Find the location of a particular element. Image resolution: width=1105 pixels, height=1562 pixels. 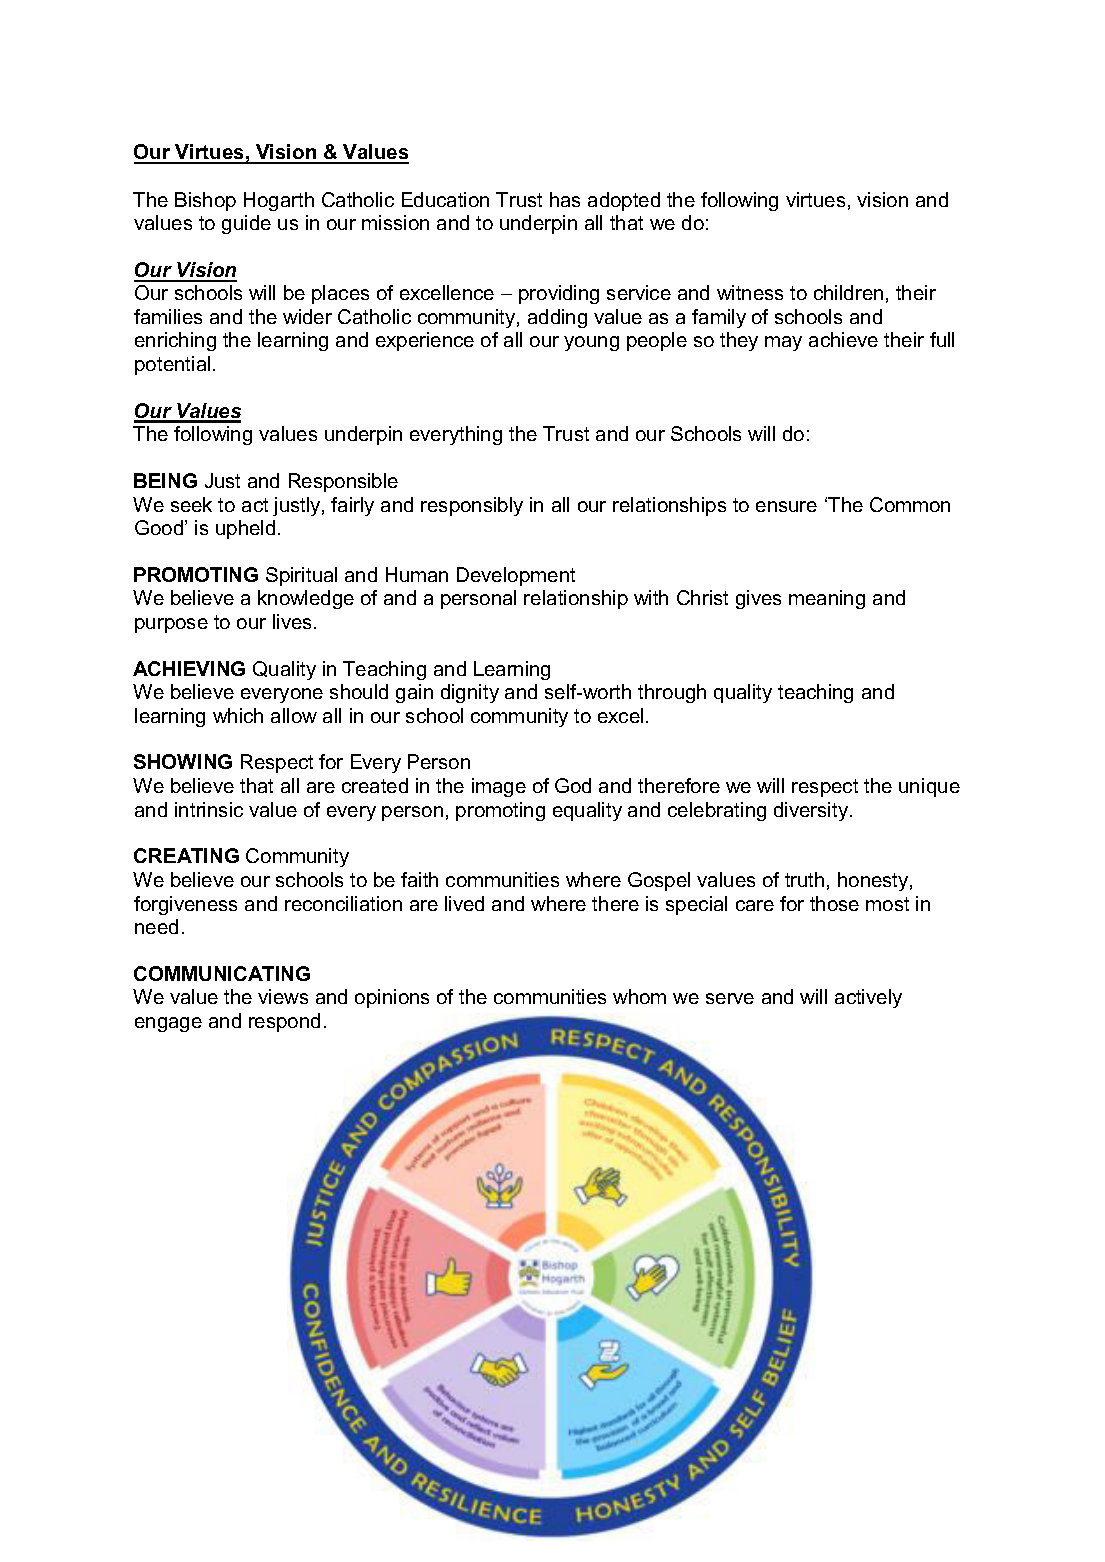

actively is located at coordinates (868, 998).
